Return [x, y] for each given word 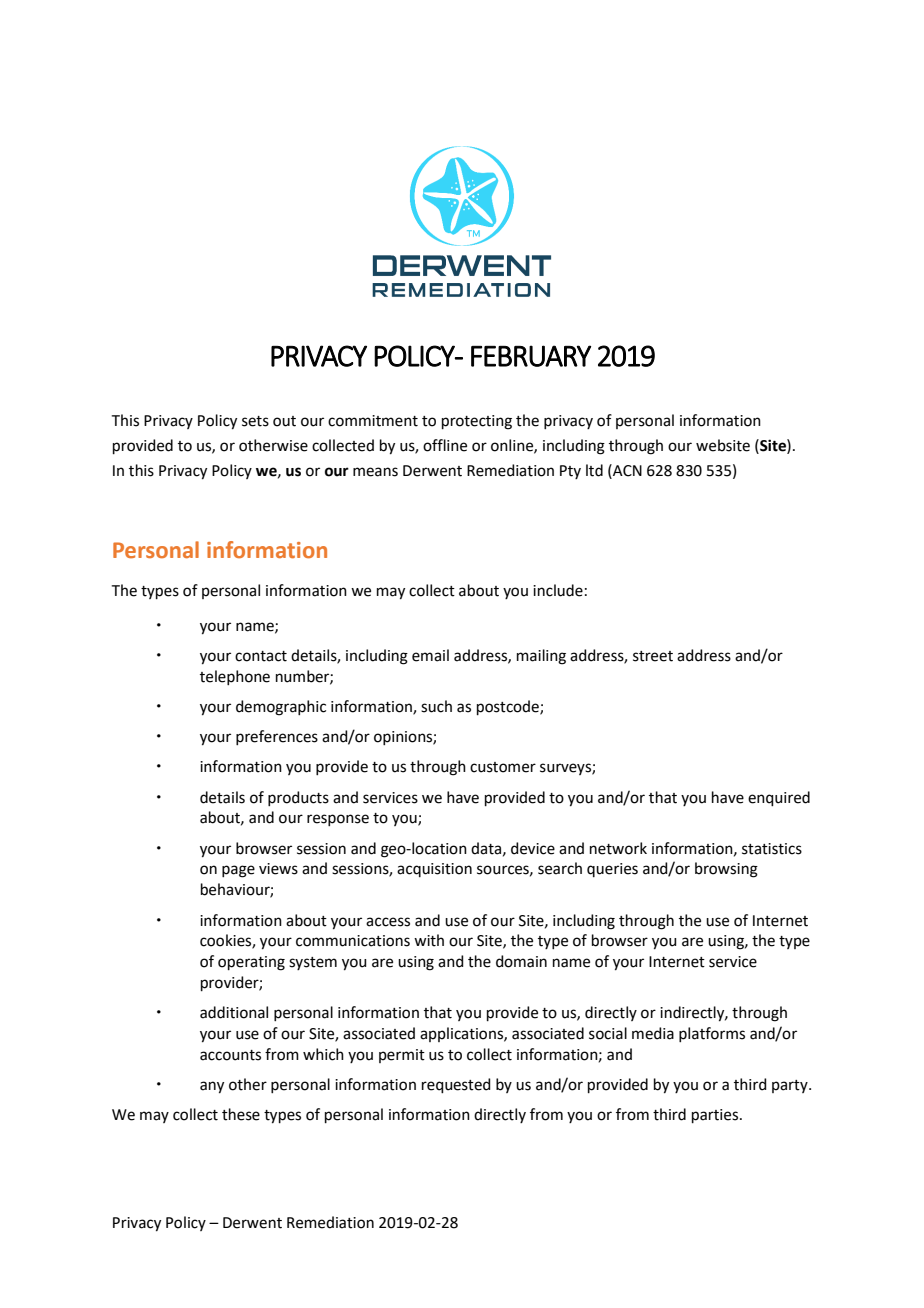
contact [261, 656]
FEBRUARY [531, 356]
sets [255, 421]
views [278, 869]
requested [456, 1085]
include [558, 590]
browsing [726, 870]
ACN [626, 470]
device [533, 848]
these [241, 1114]
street [653, 656]
